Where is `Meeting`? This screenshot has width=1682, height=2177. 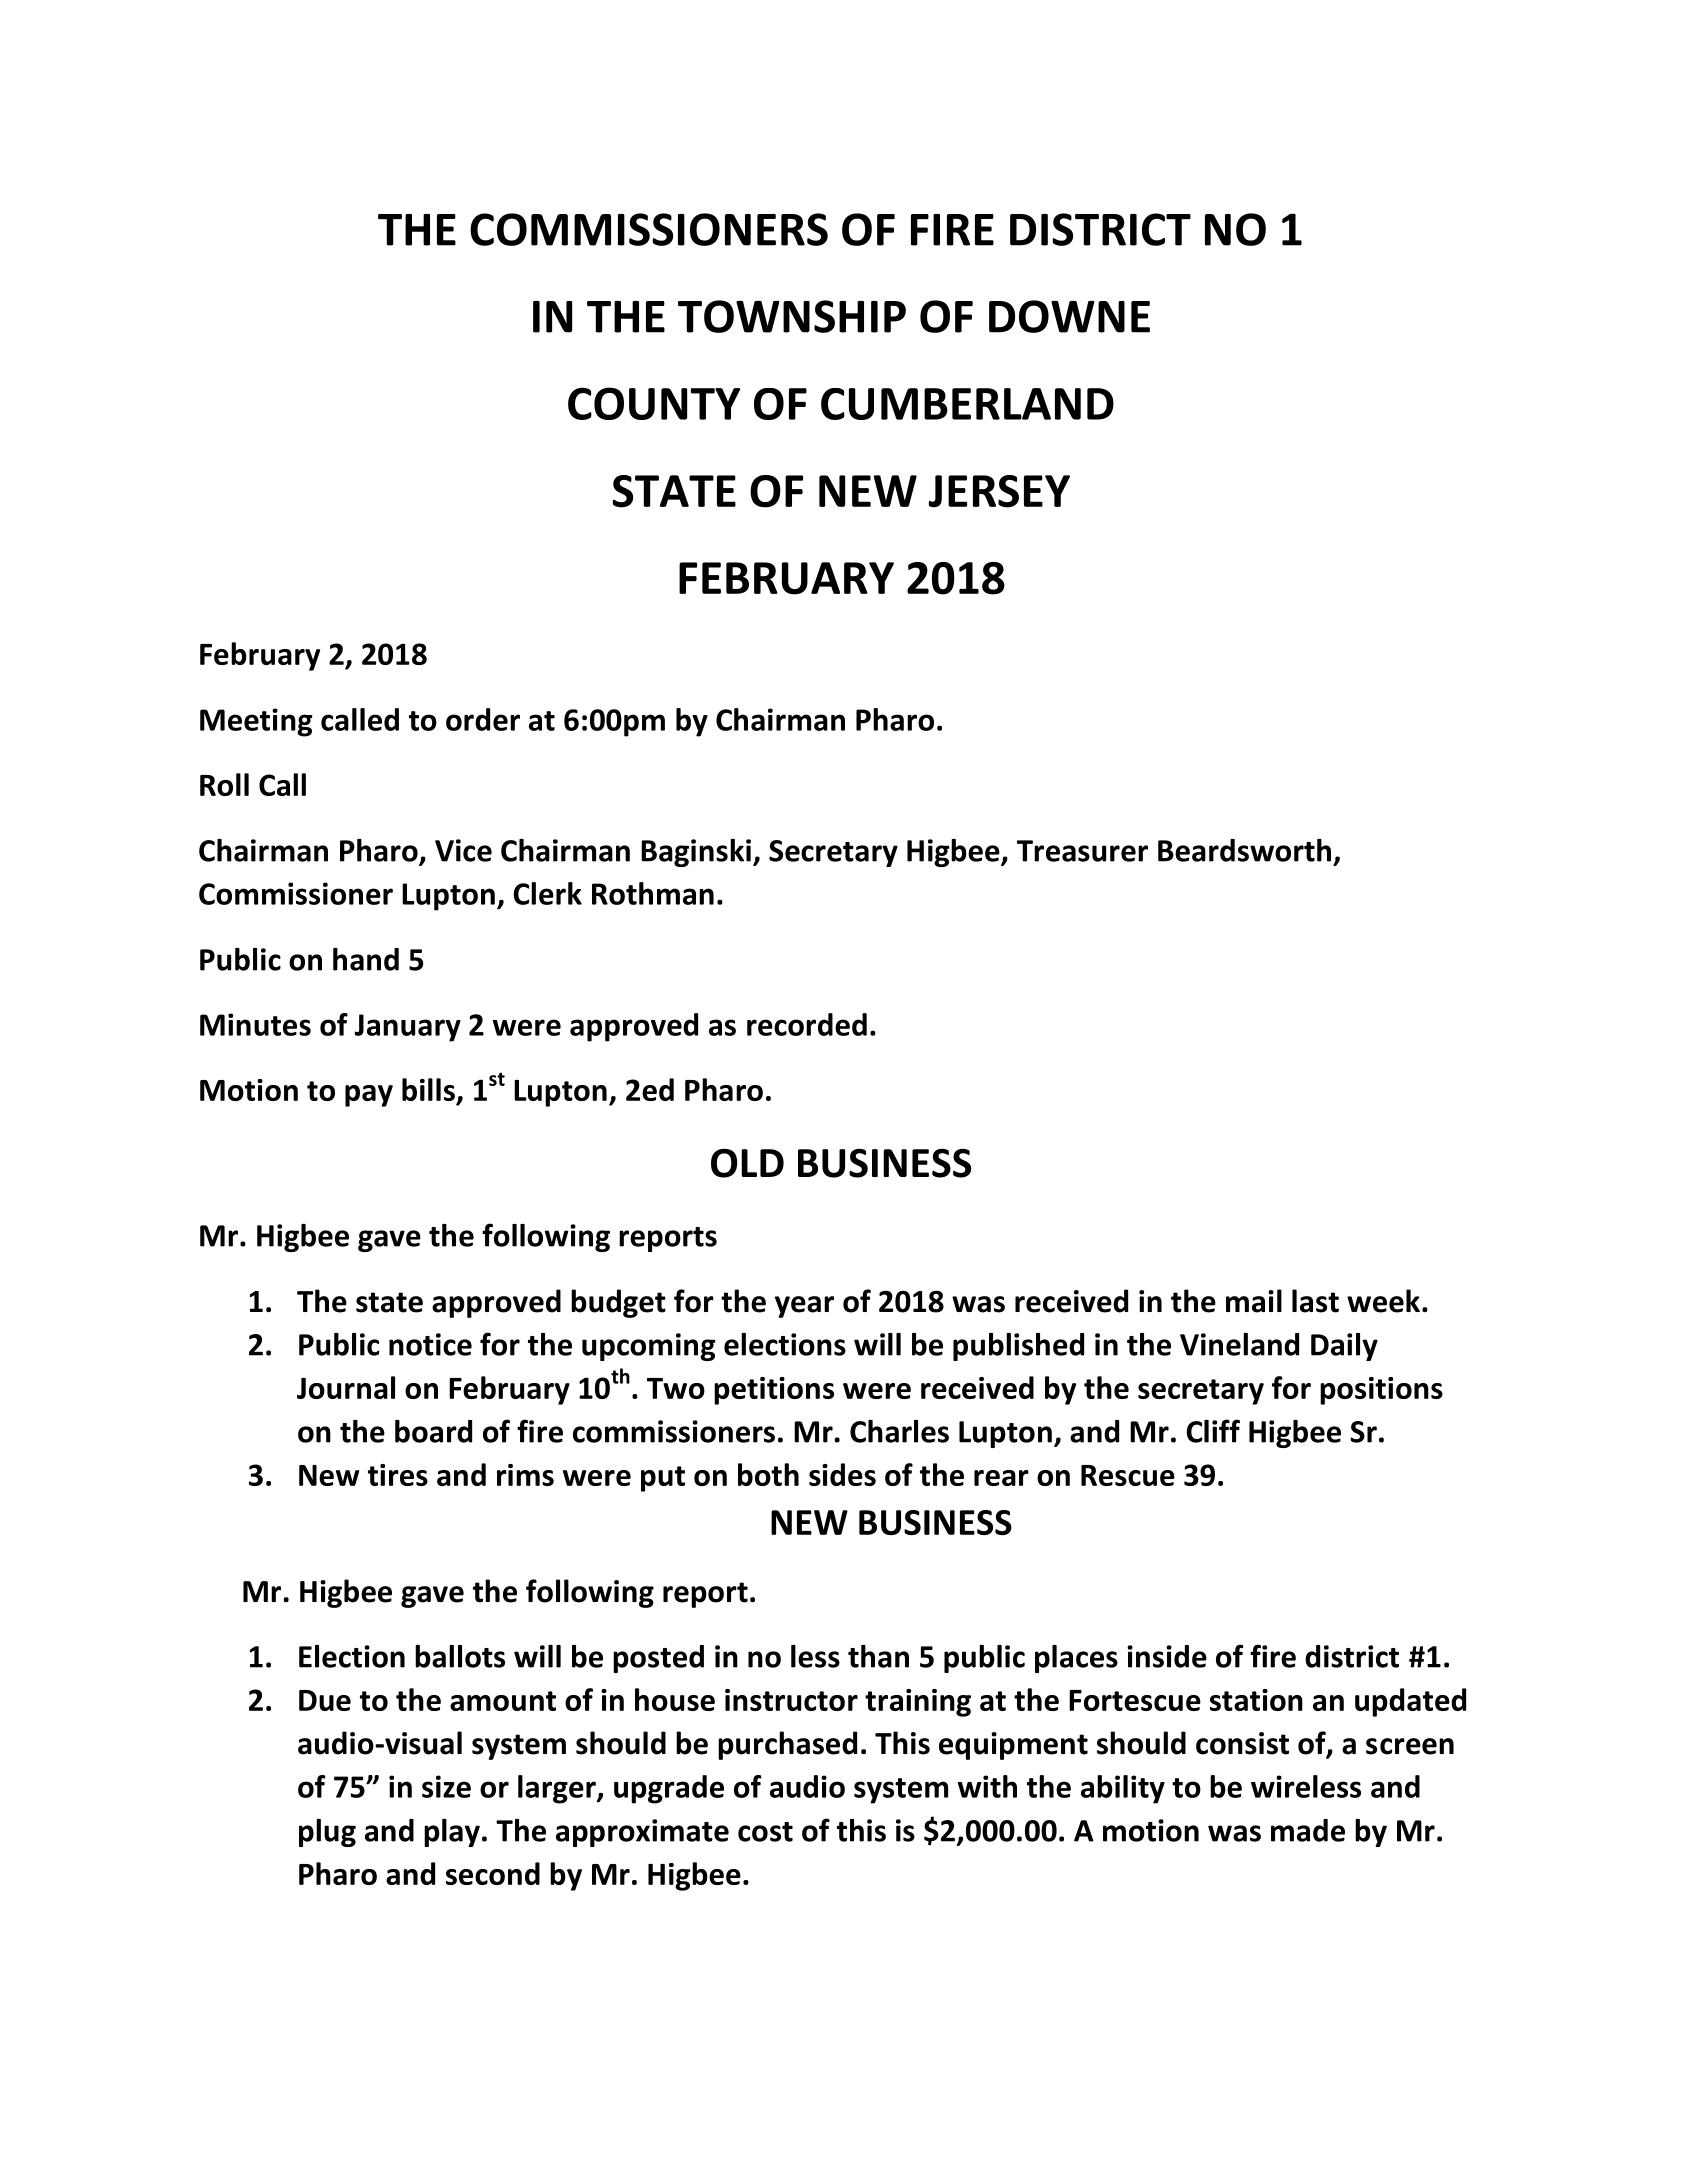
Meeting is located at coordinates (256, 722).
